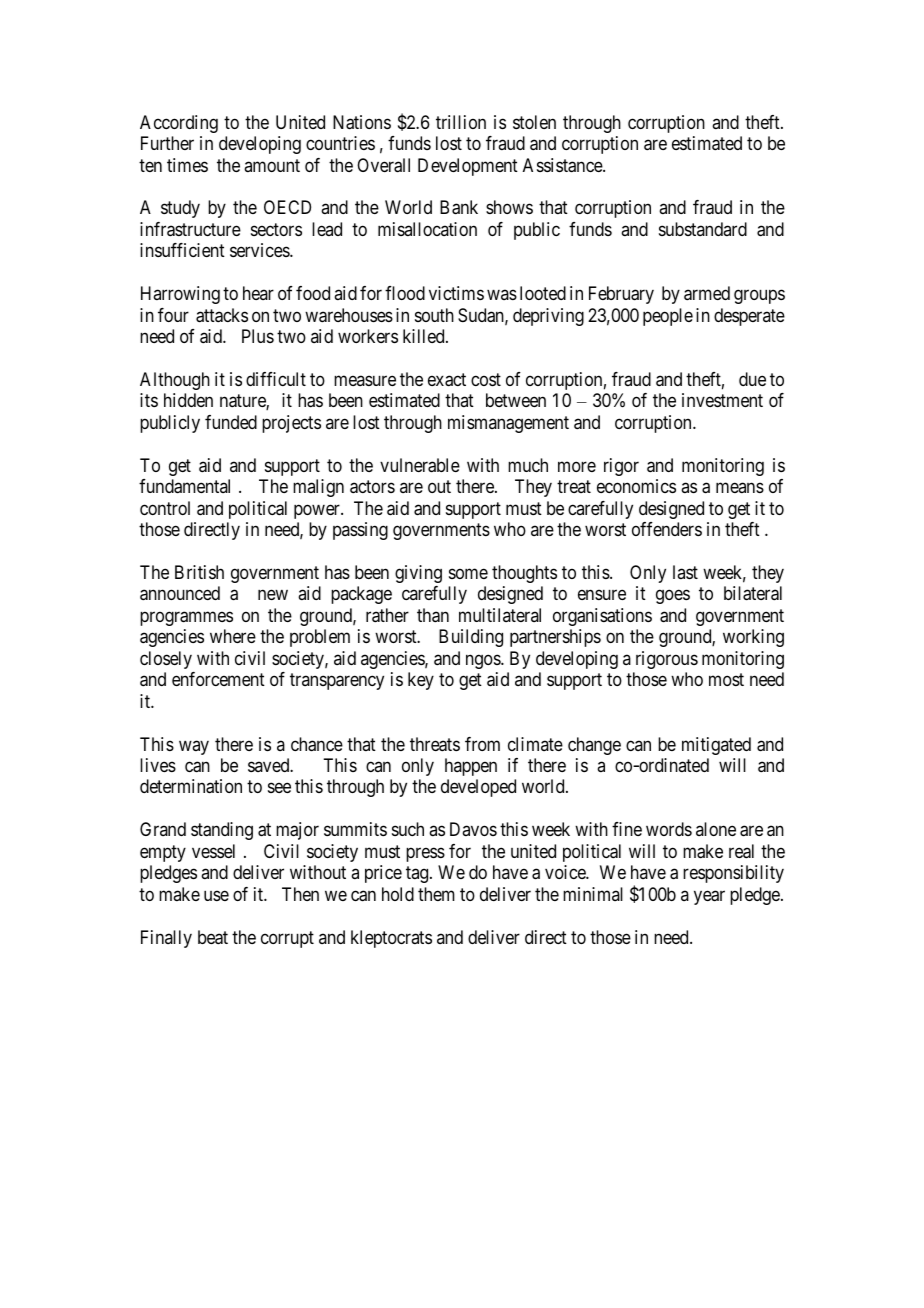  I want to click on way, so click(194, 747).
